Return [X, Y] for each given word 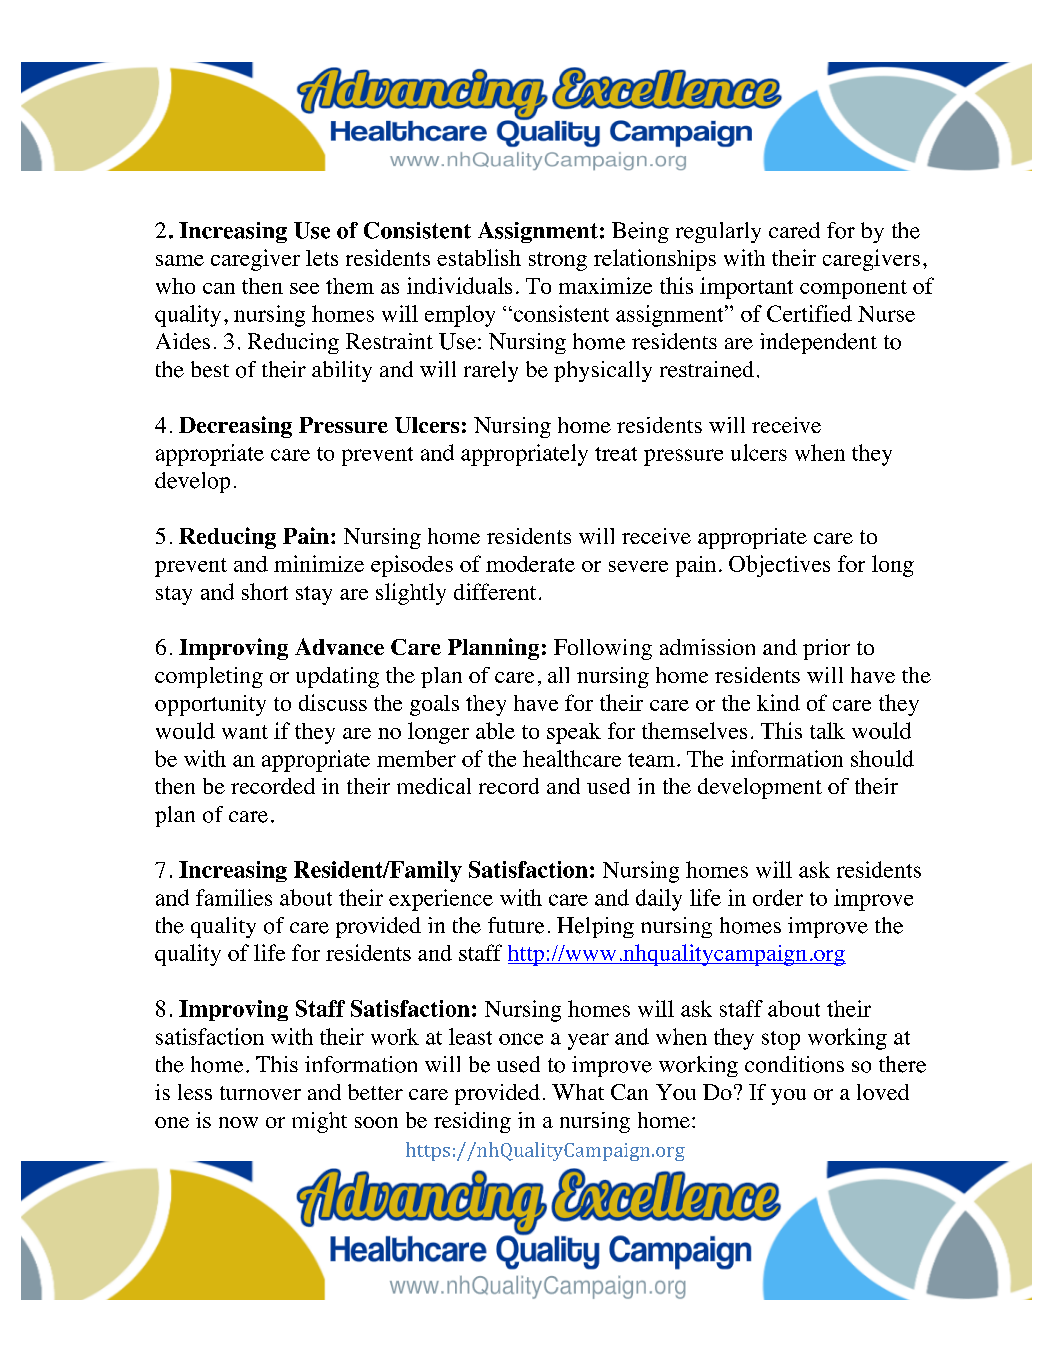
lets [322, 258]
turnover [260, 1093]
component [853, 289]
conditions [794, 1064]
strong [558, 261]
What [578, 1092]
